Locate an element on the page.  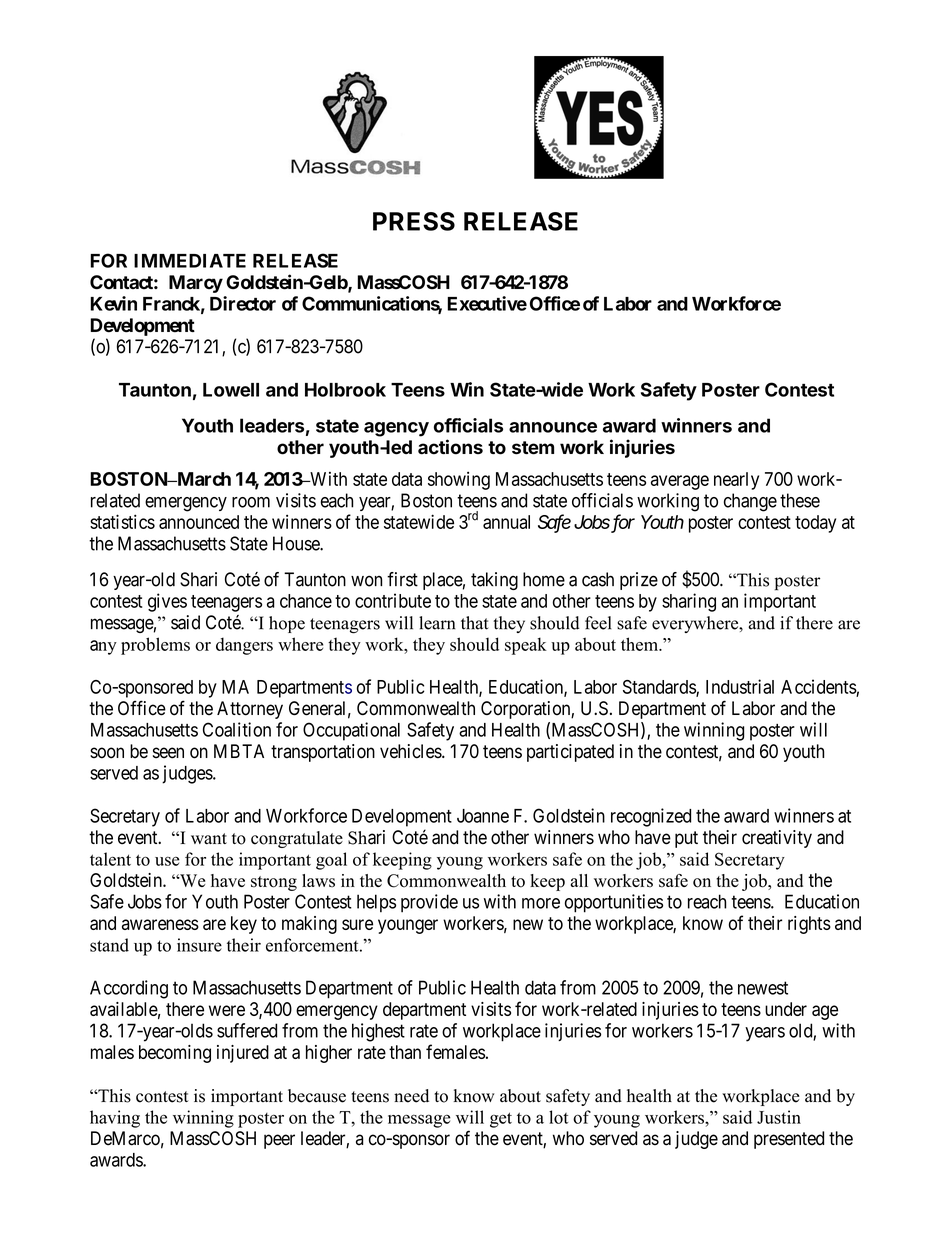
get is located at coordinates (501, 1120).
